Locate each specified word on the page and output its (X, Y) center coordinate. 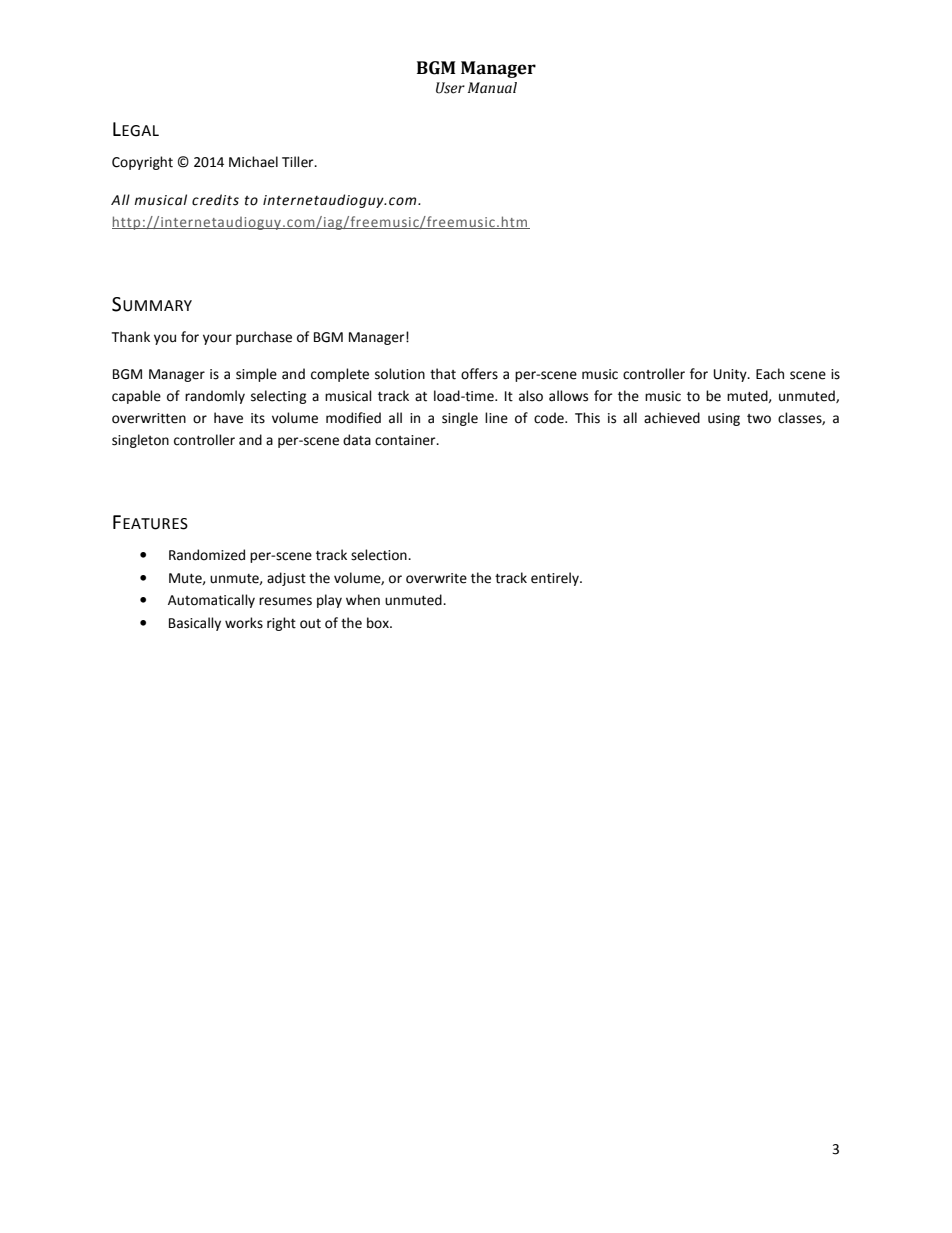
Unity (731, 375)
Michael (253, 162)
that (443, 374)
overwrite (436, 578)
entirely (556, 579)
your (217, 339)
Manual (492, 88)
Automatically (211, 601)
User (450, 88)
